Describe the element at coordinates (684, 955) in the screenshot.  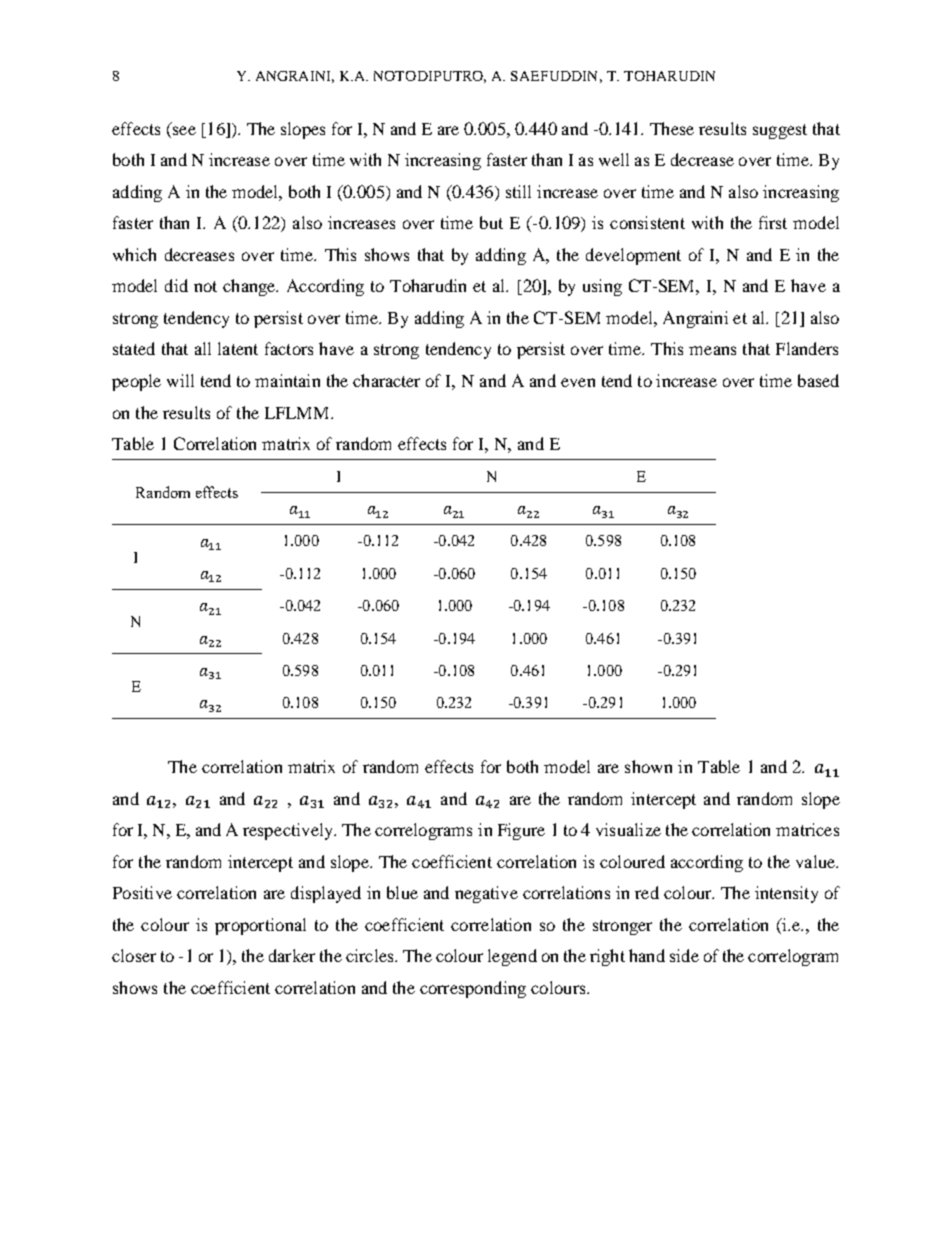
I see `side` at that location.
